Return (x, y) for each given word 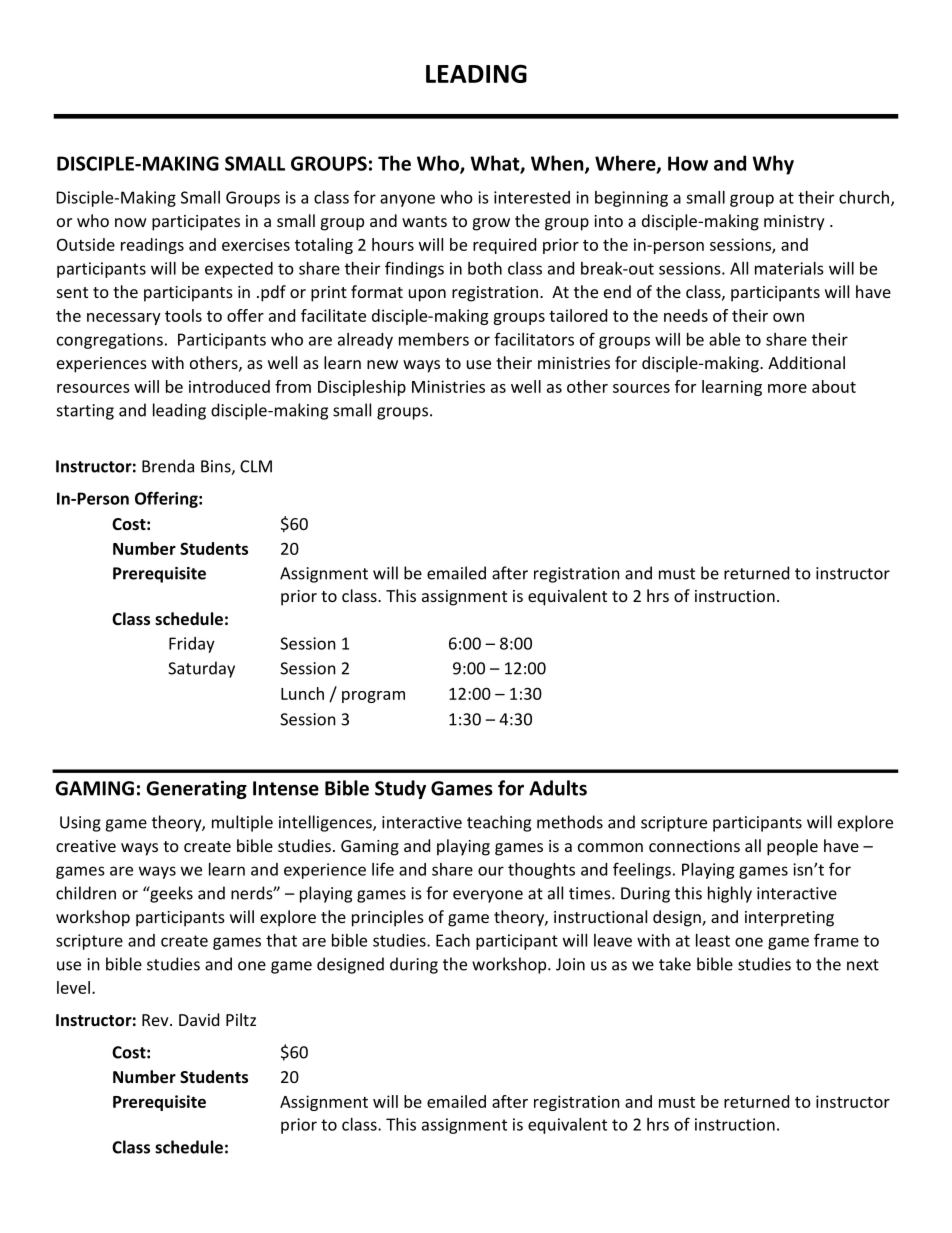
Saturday (201, 669)
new (382, 364)
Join (570, 964)
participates (196, 223)
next (863, 965)
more (787, 388)
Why (773, 165)
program (373, 697)
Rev (156, 1020)
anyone (407, 200)
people (792, 847)
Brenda (168, 466)
